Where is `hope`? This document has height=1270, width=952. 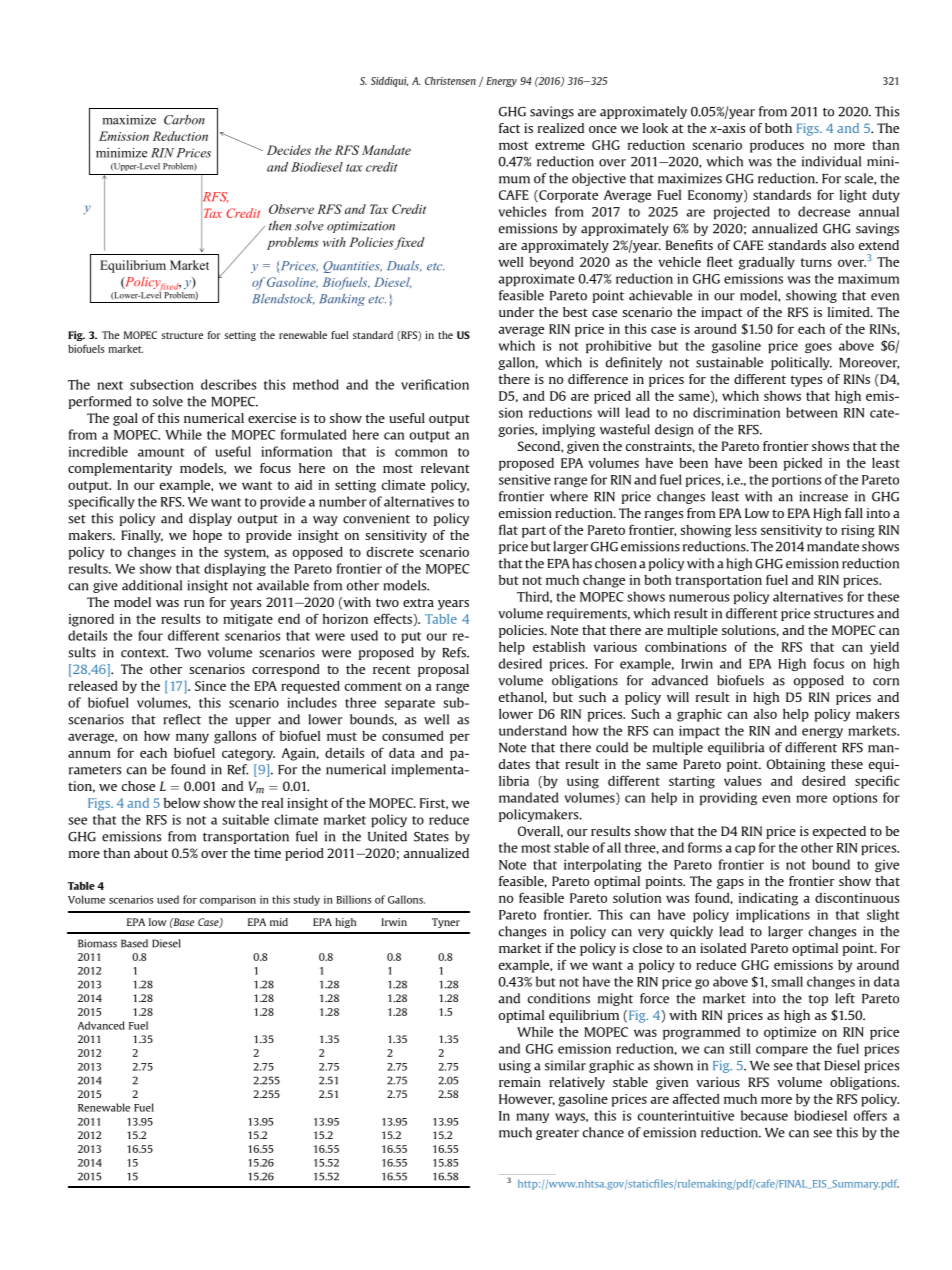
hope is located at coordinates (207, 536).
